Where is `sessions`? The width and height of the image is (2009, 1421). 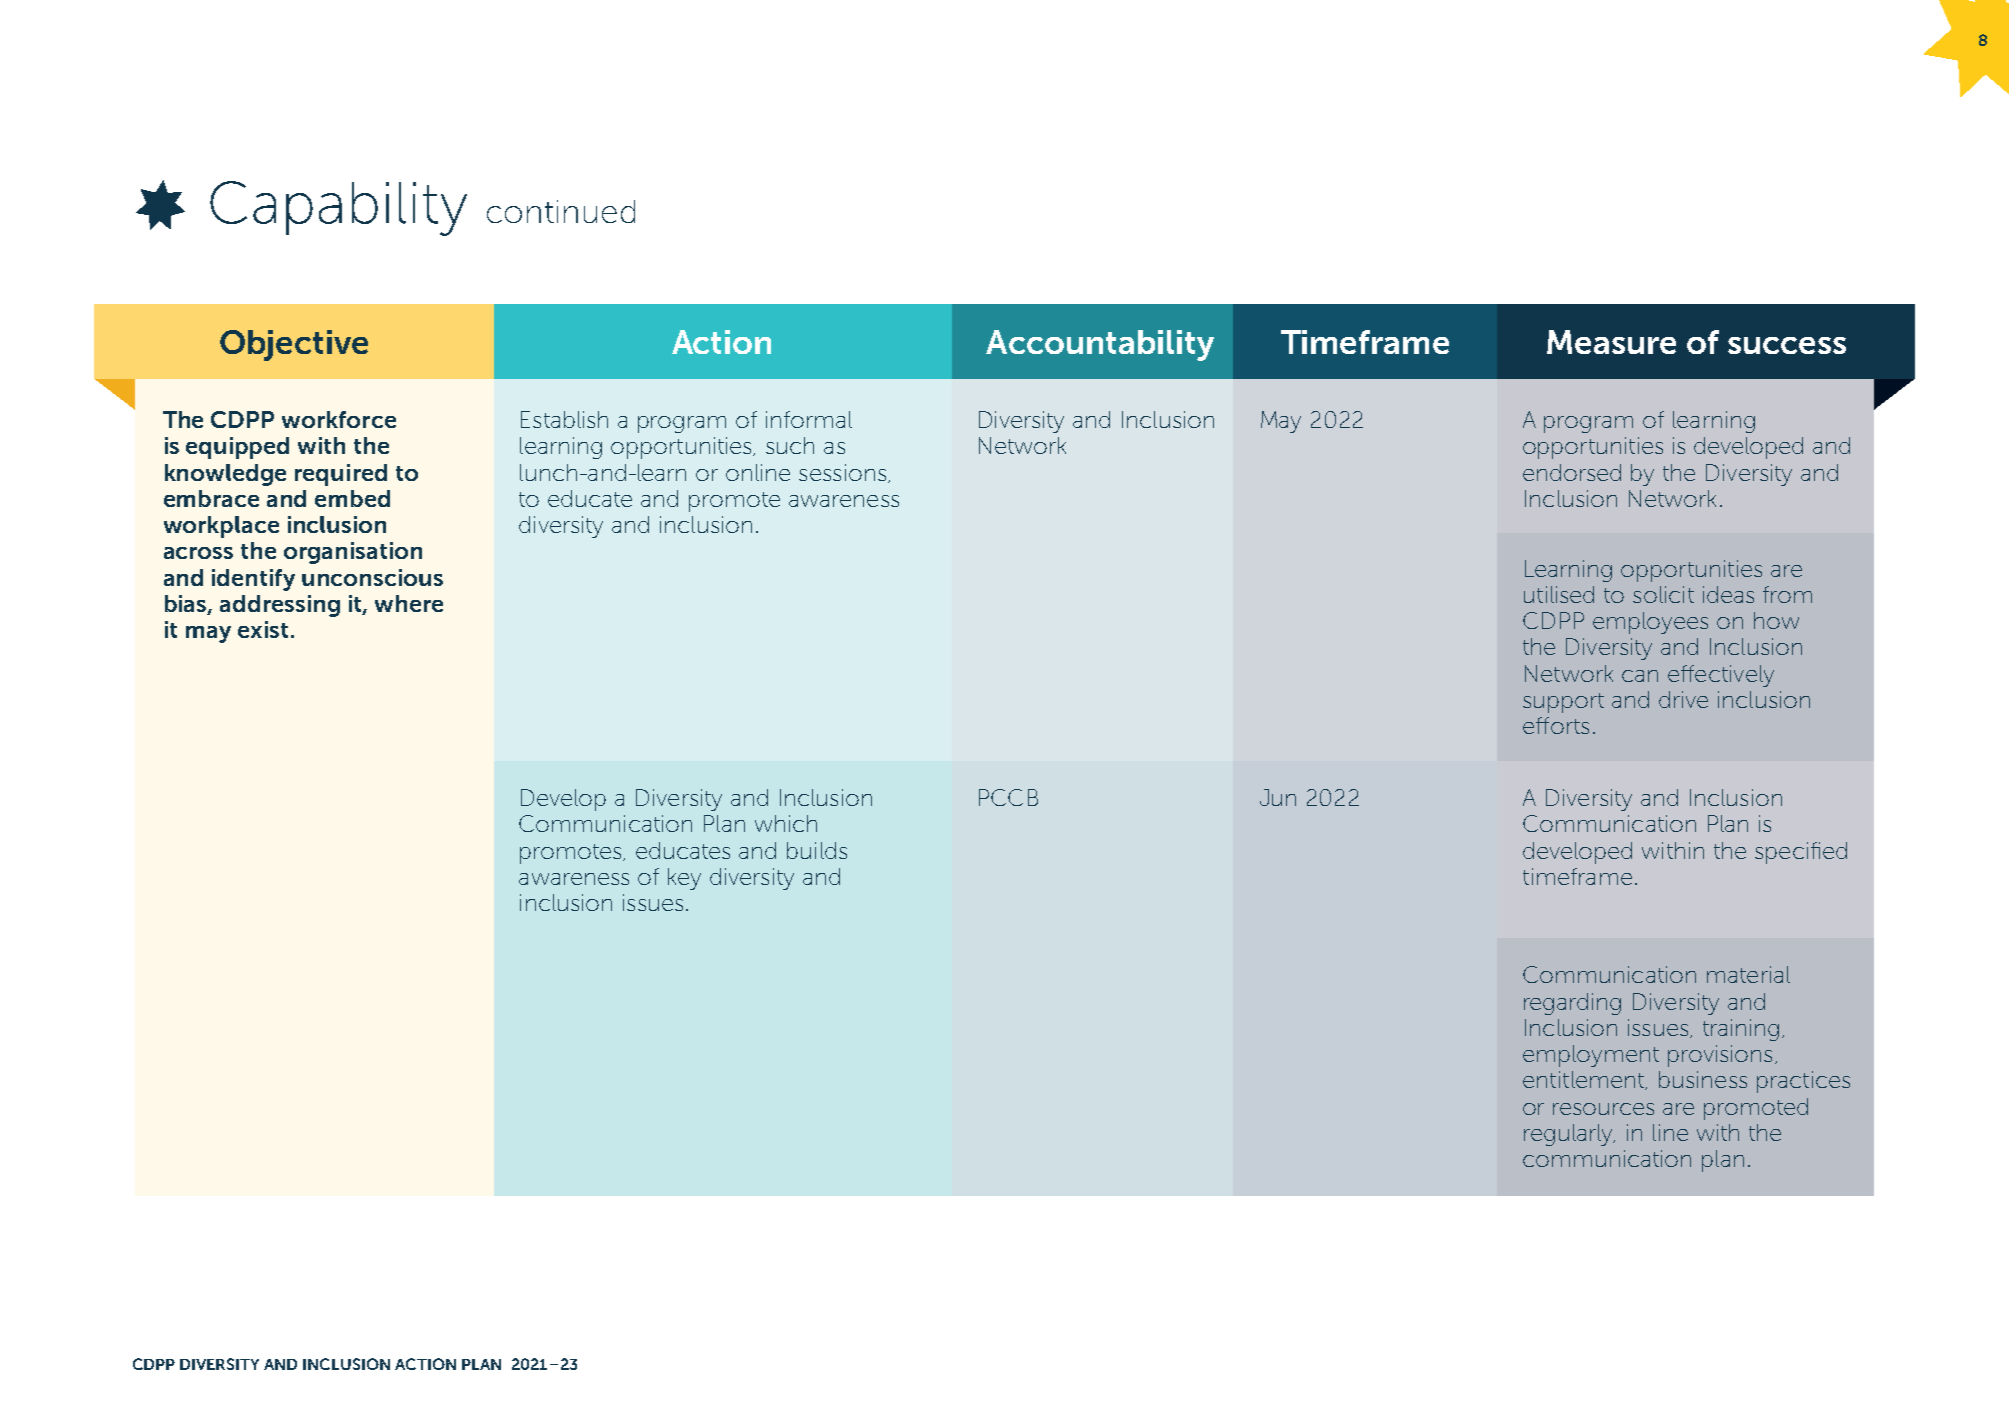 sessions is located at coordinates (842, 472).
